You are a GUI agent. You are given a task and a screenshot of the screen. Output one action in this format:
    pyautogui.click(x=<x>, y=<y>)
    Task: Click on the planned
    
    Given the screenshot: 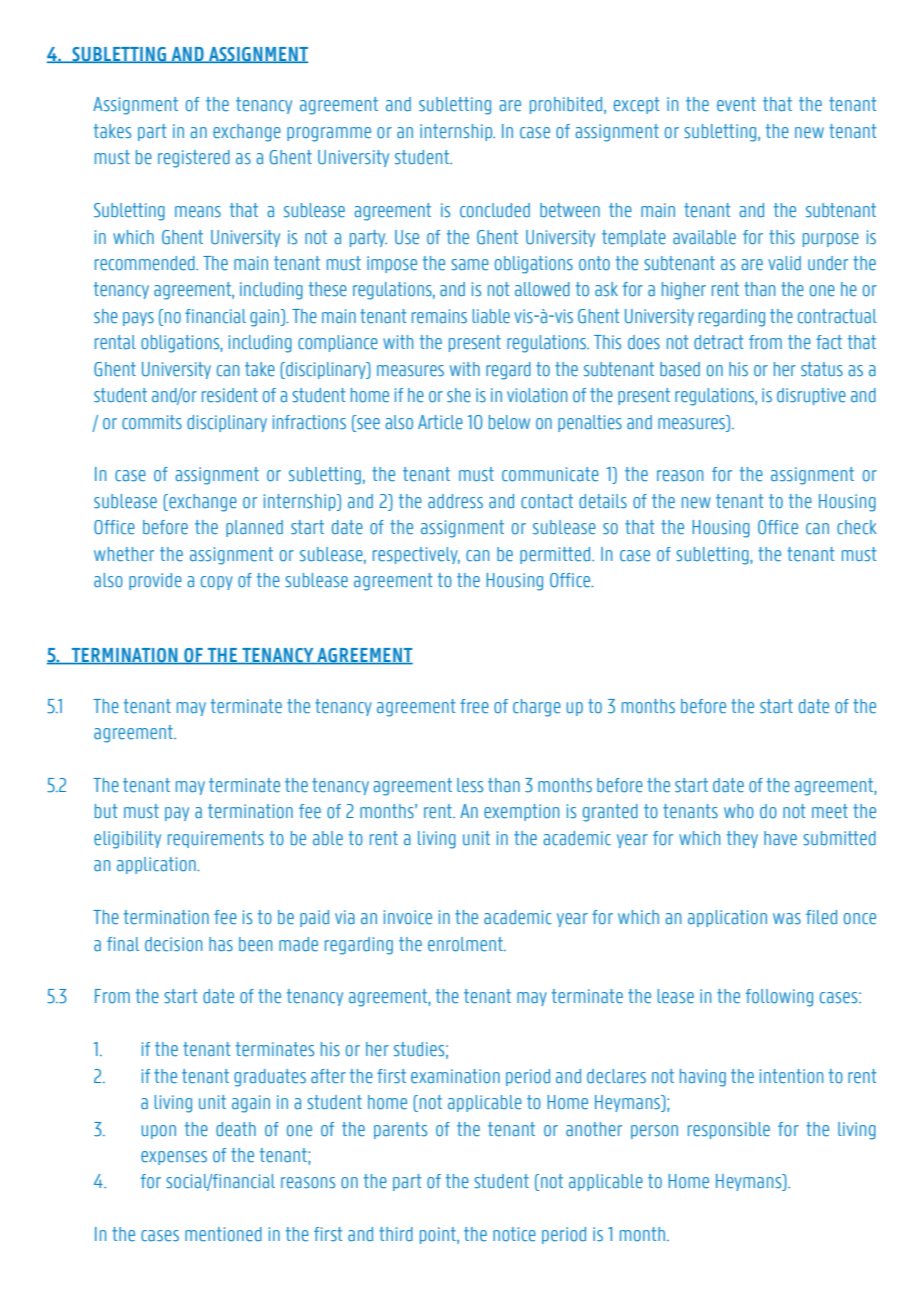 What is the action you would take?
    pyautogui.click(x=254, y=528)
